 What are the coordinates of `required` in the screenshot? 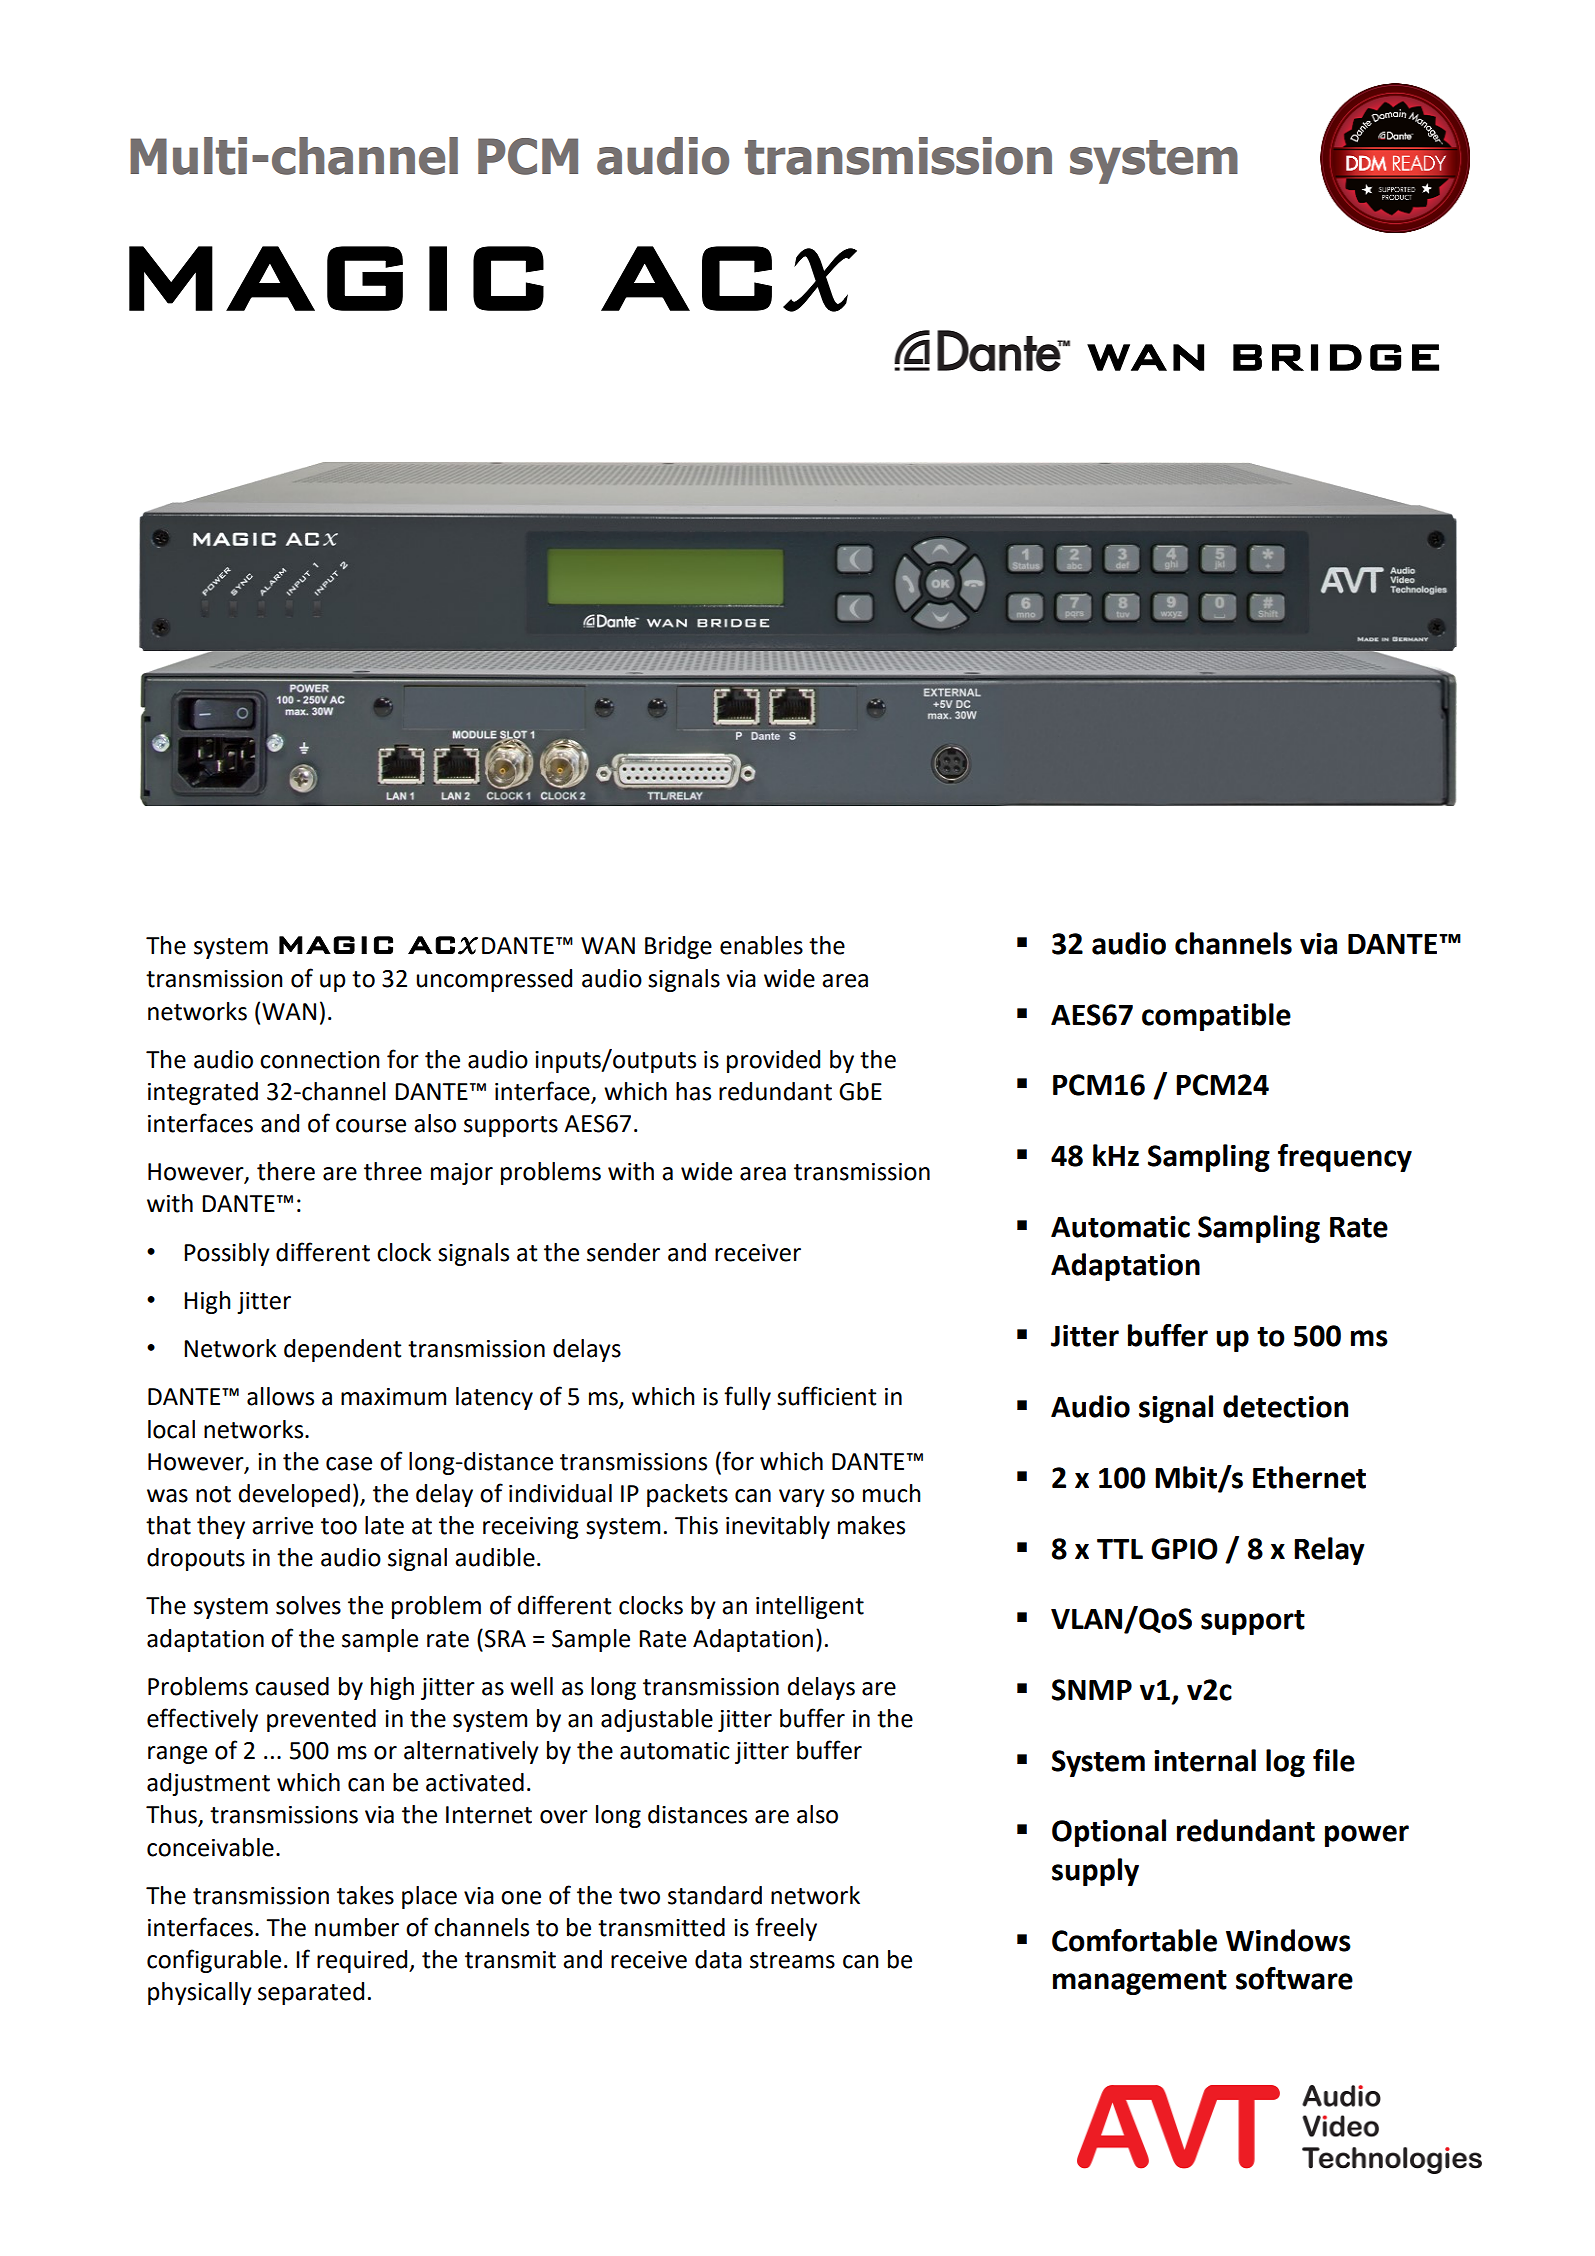 It's located at (363, 1961).
